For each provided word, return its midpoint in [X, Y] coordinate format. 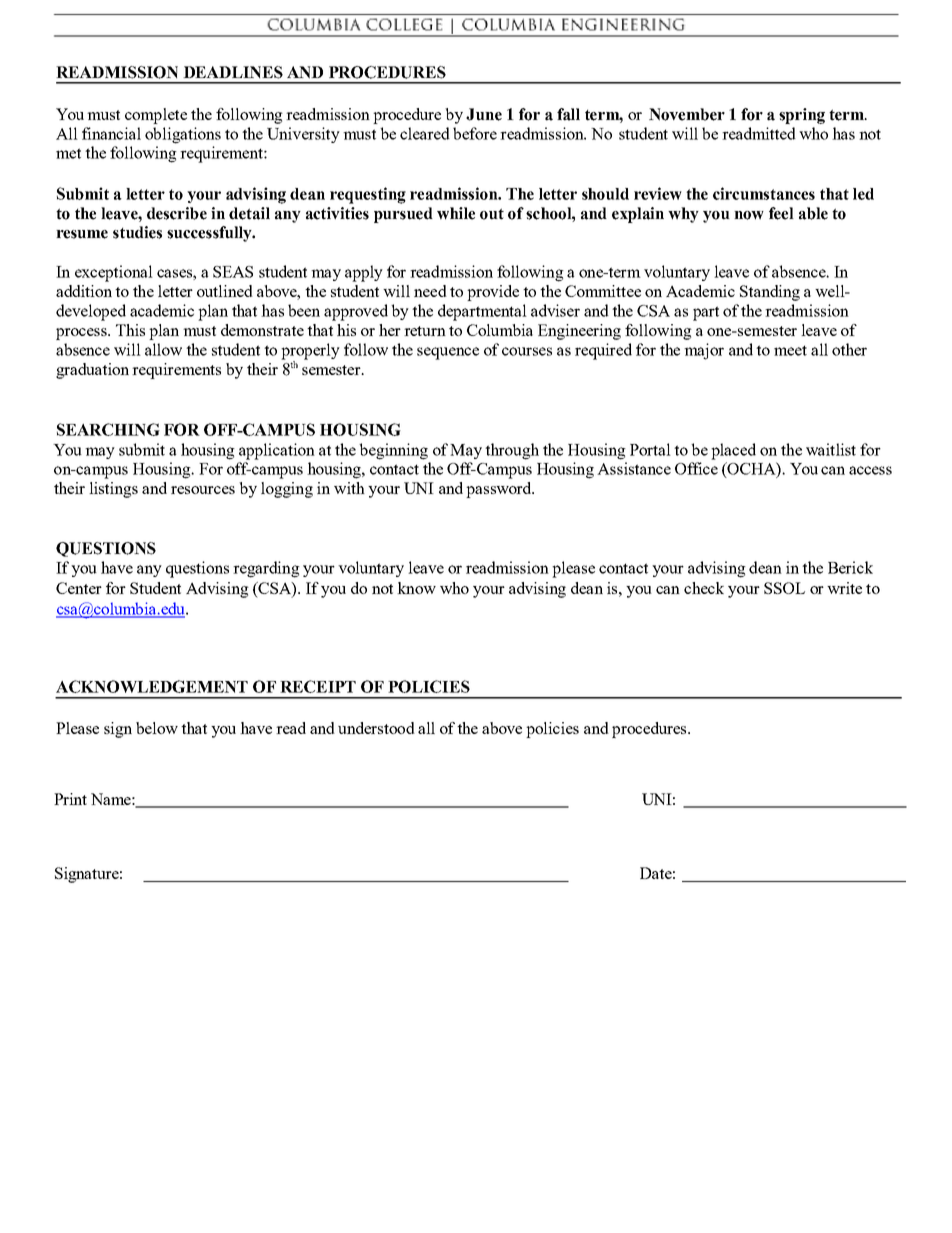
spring [802, 116]
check [704, 588]
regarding [266, 569]
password [500, 490]
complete [156, 116]
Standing [770, 293]
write [844, 588]
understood [376, 728]
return [425, 331]
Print [70, 799]
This [130, 330]
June [484, 114]
